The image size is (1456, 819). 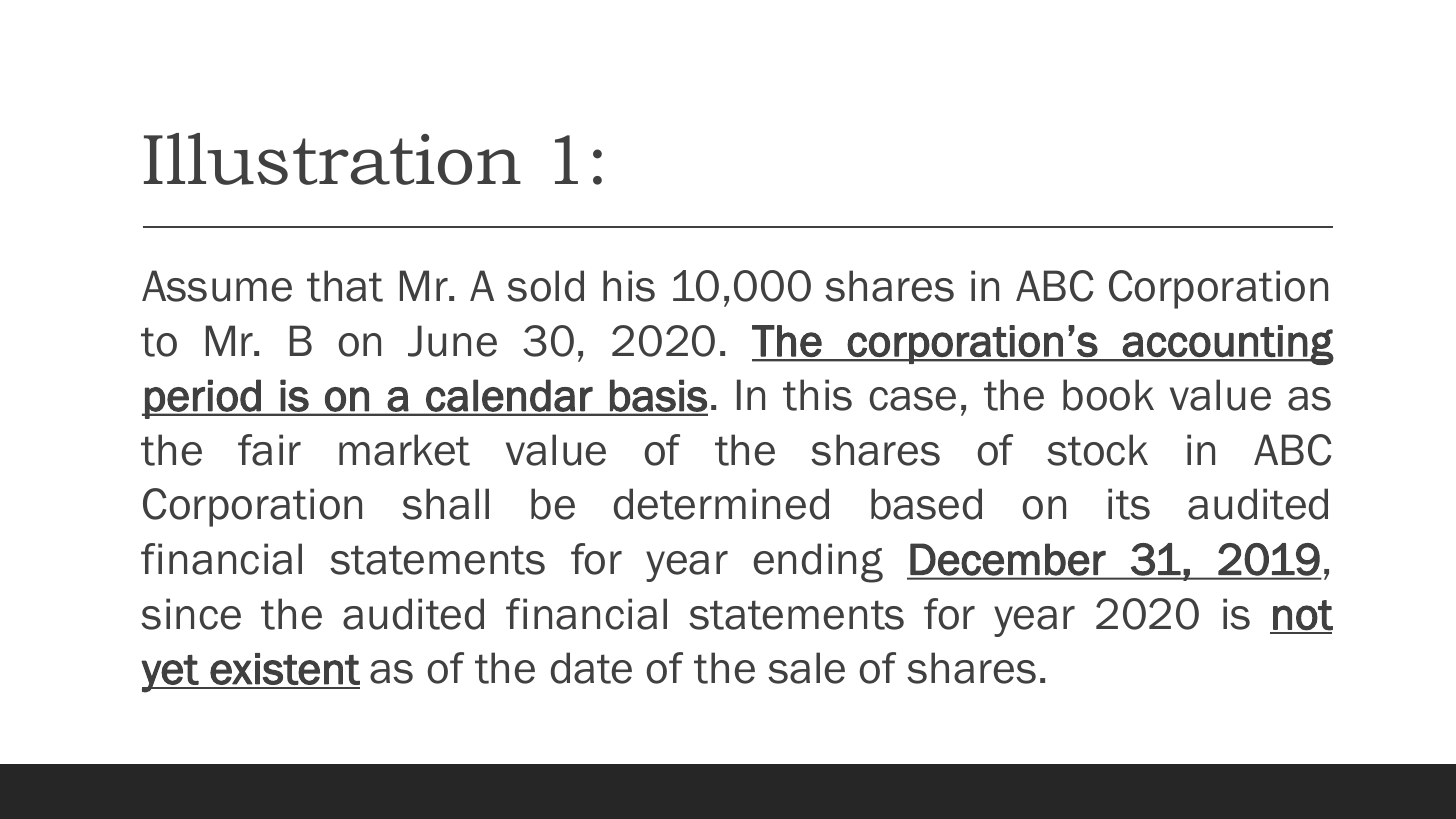 I want to click on Illustration, so click(x=332, y=159).
